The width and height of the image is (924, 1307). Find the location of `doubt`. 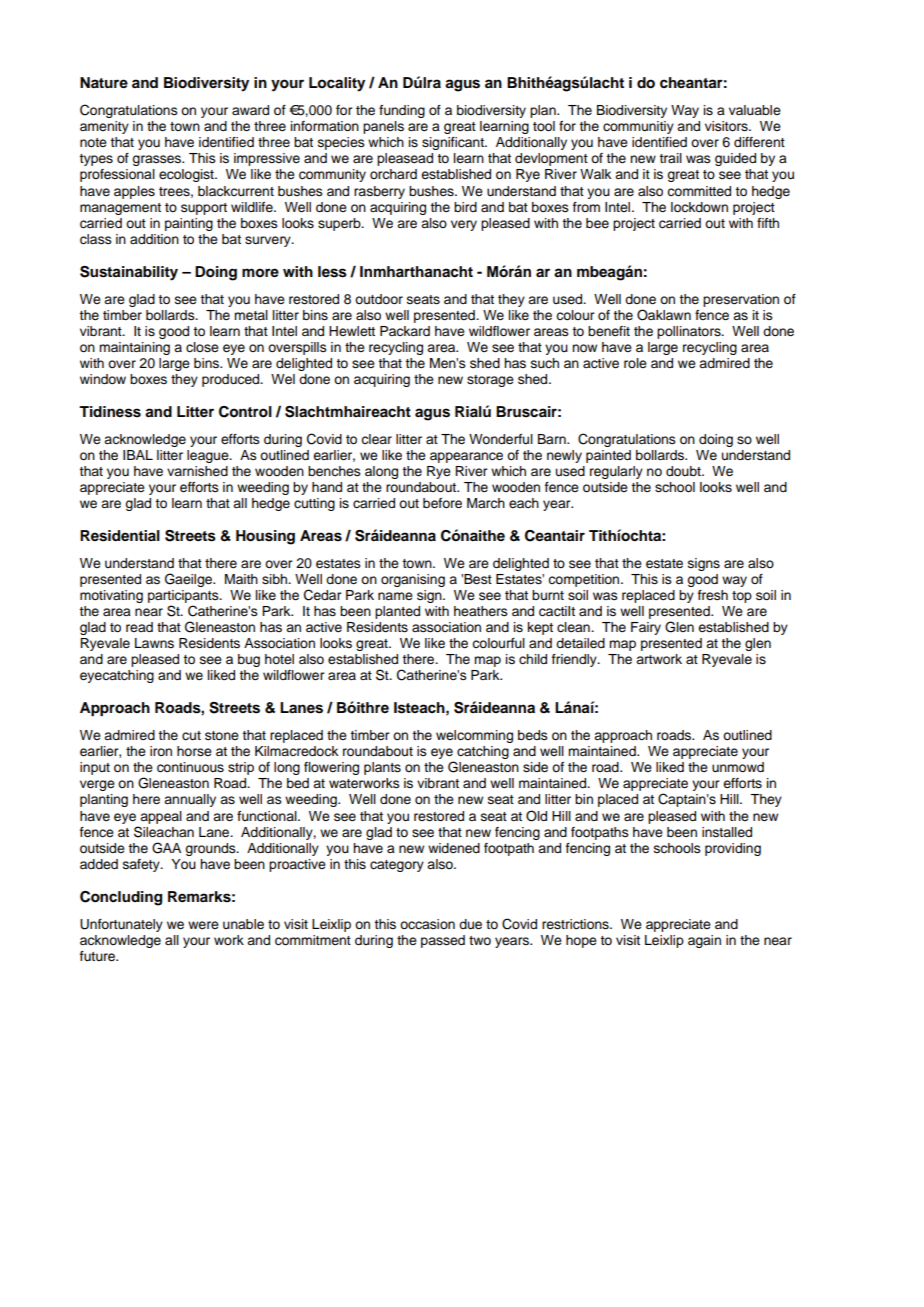

doubt is located at coordinates (684, 471).
